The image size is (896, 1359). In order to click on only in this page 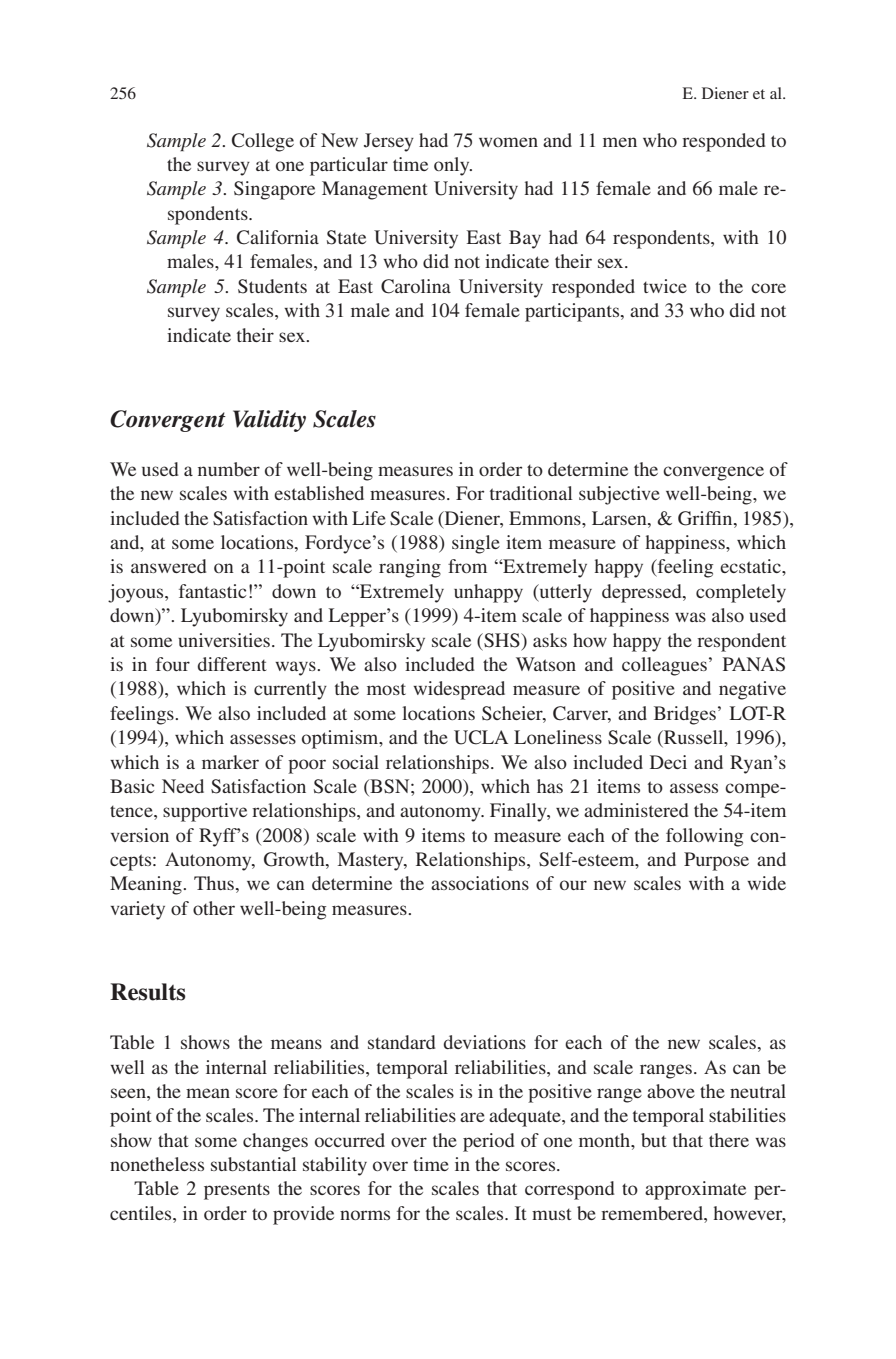, I will do `click(453, 166)`.
